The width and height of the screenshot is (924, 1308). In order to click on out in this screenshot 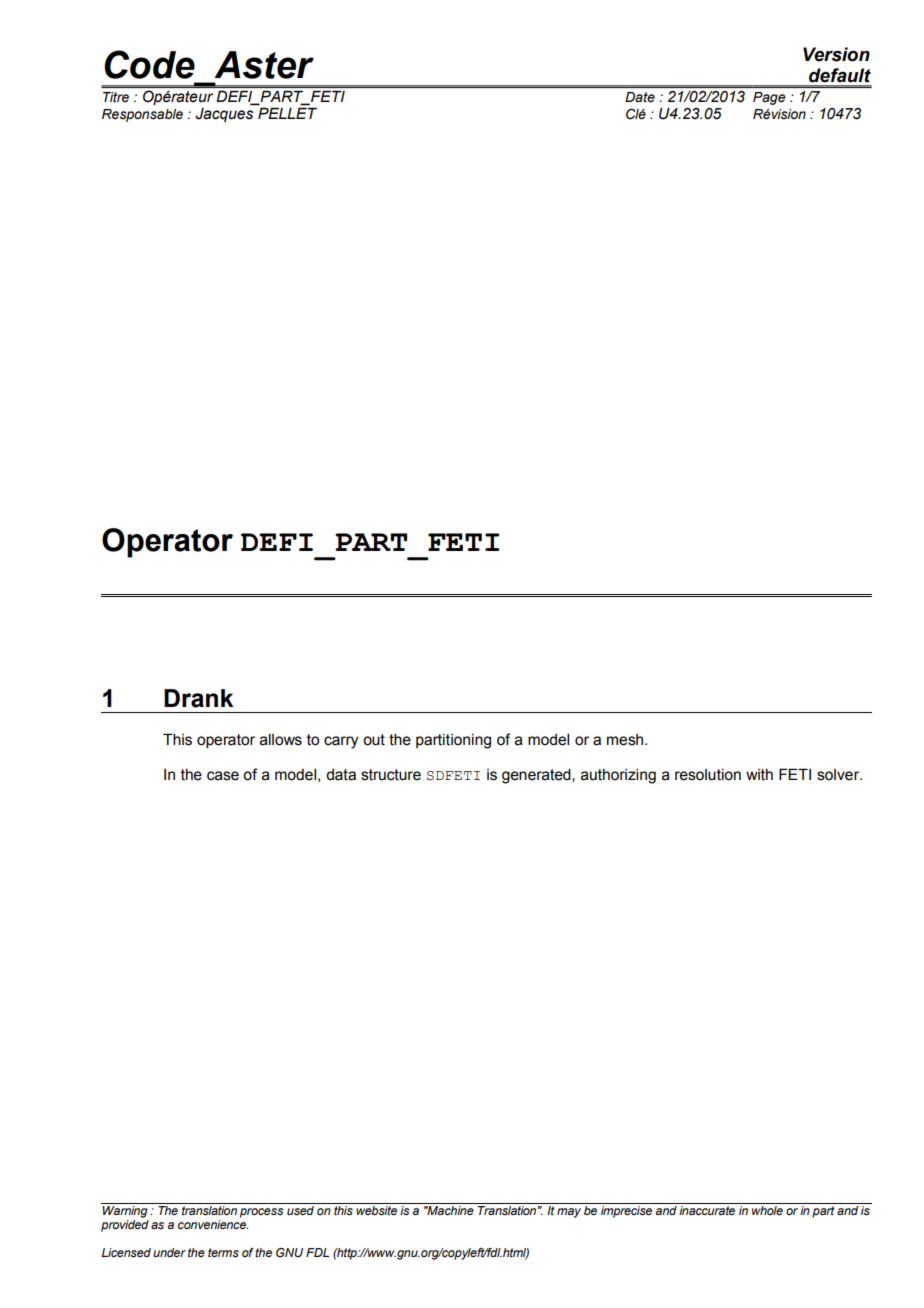, I will do `click(374, 740)`.
